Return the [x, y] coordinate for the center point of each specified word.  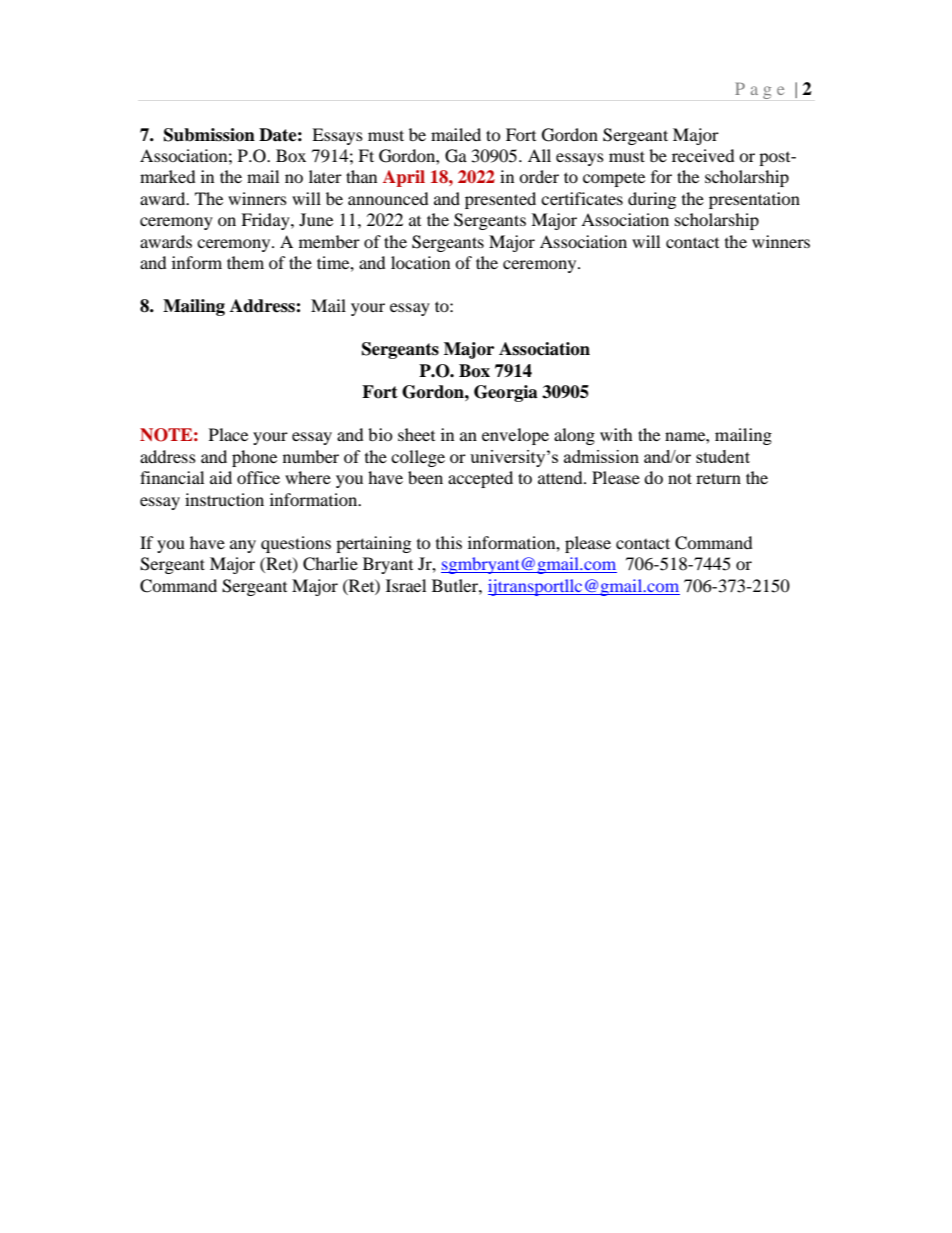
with [616, 434]
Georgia [506, 393]
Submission [209, 135]
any [243, 546]
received [703, 155]
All [539, 155]
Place [228, 434]
